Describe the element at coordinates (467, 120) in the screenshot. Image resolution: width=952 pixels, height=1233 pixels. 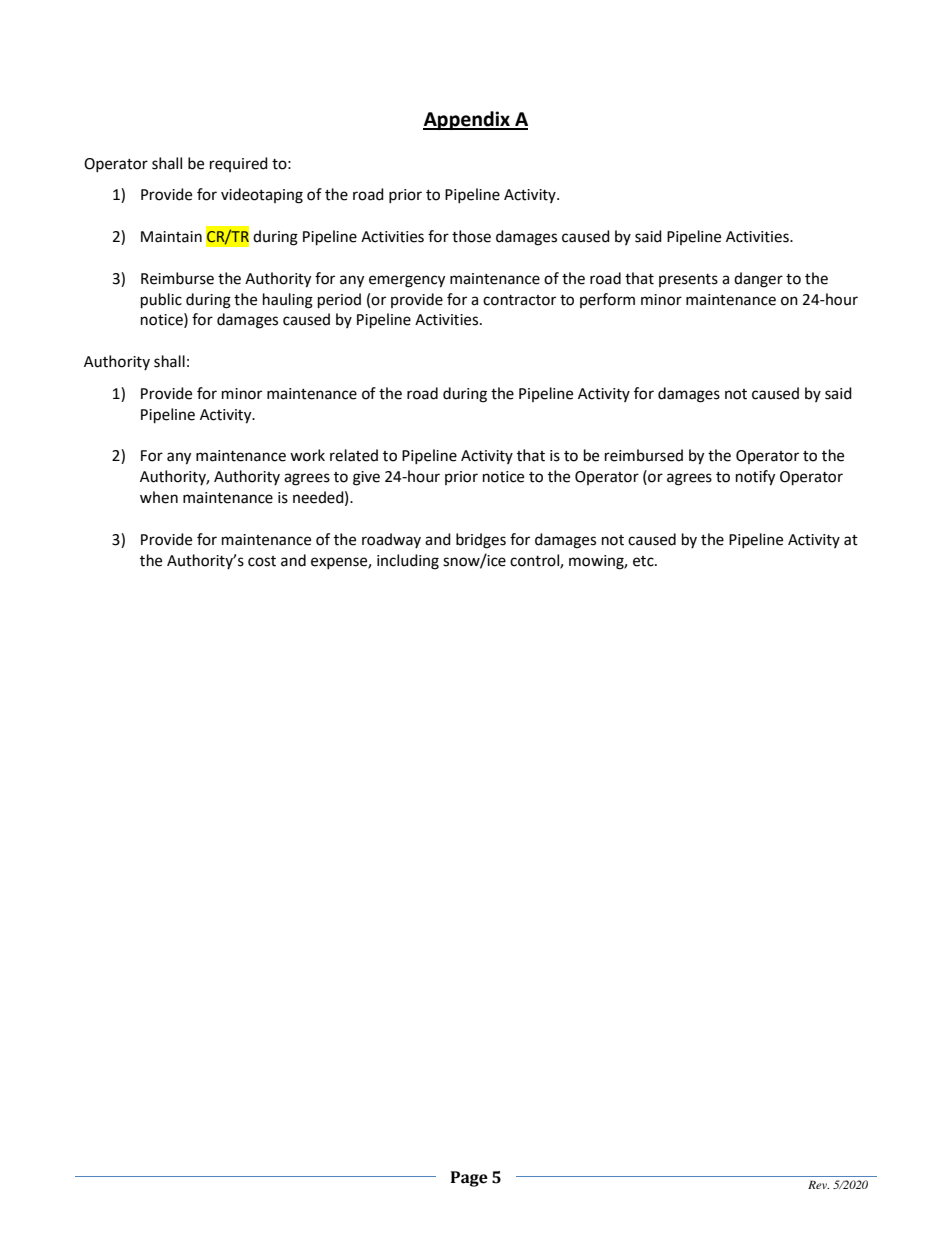
I see `Appendix` at that location.
